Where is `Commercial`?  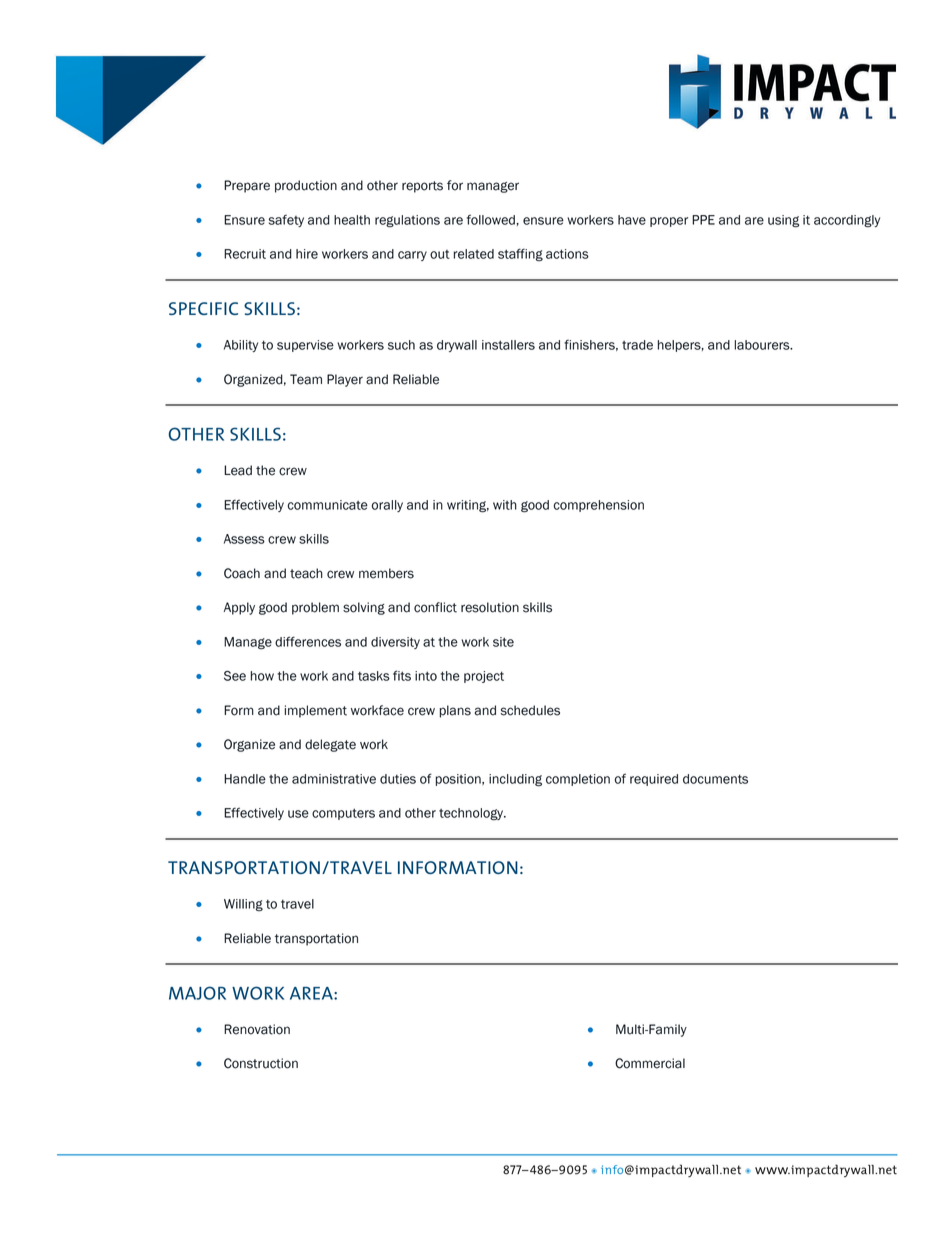
Commercial is located at coordinates (650, 1063).
